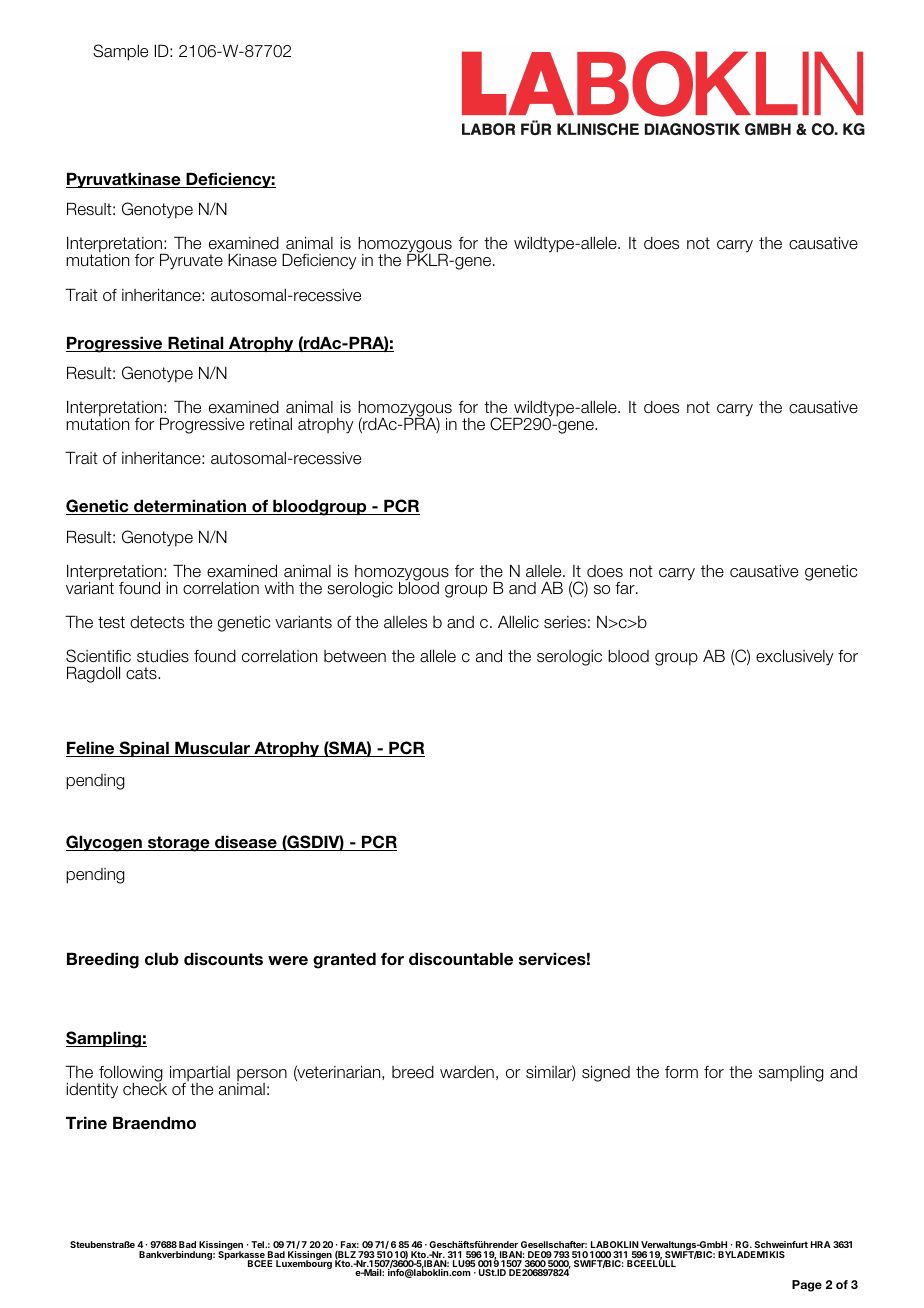 The width and height of the screenshot is (924, 1308). I want to click on with, so click(279, 588).
